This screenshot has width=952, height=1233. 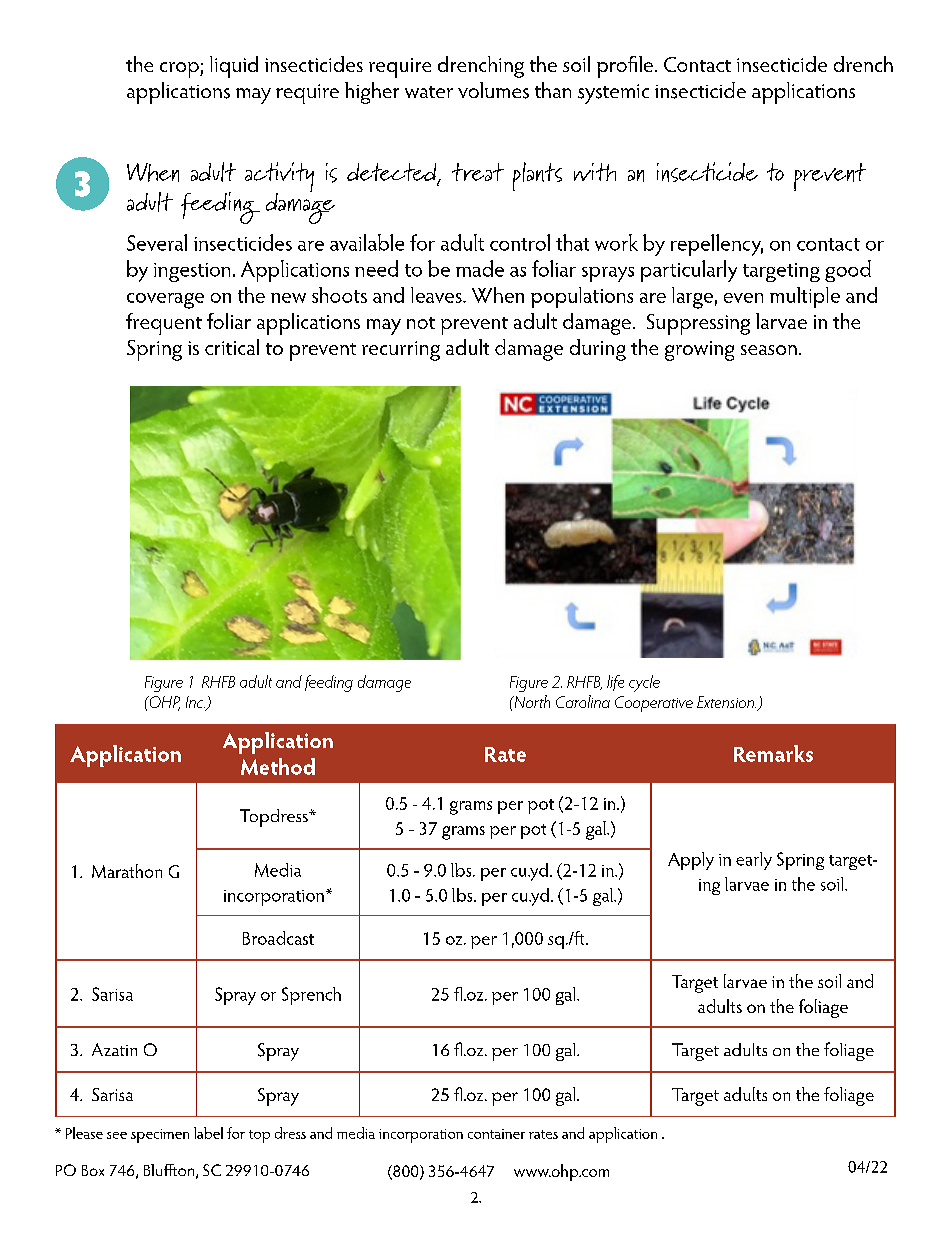 What do you see at coordinates (531, 701) in the screenshot?
I see `North` at bounding box center [531, 701].
